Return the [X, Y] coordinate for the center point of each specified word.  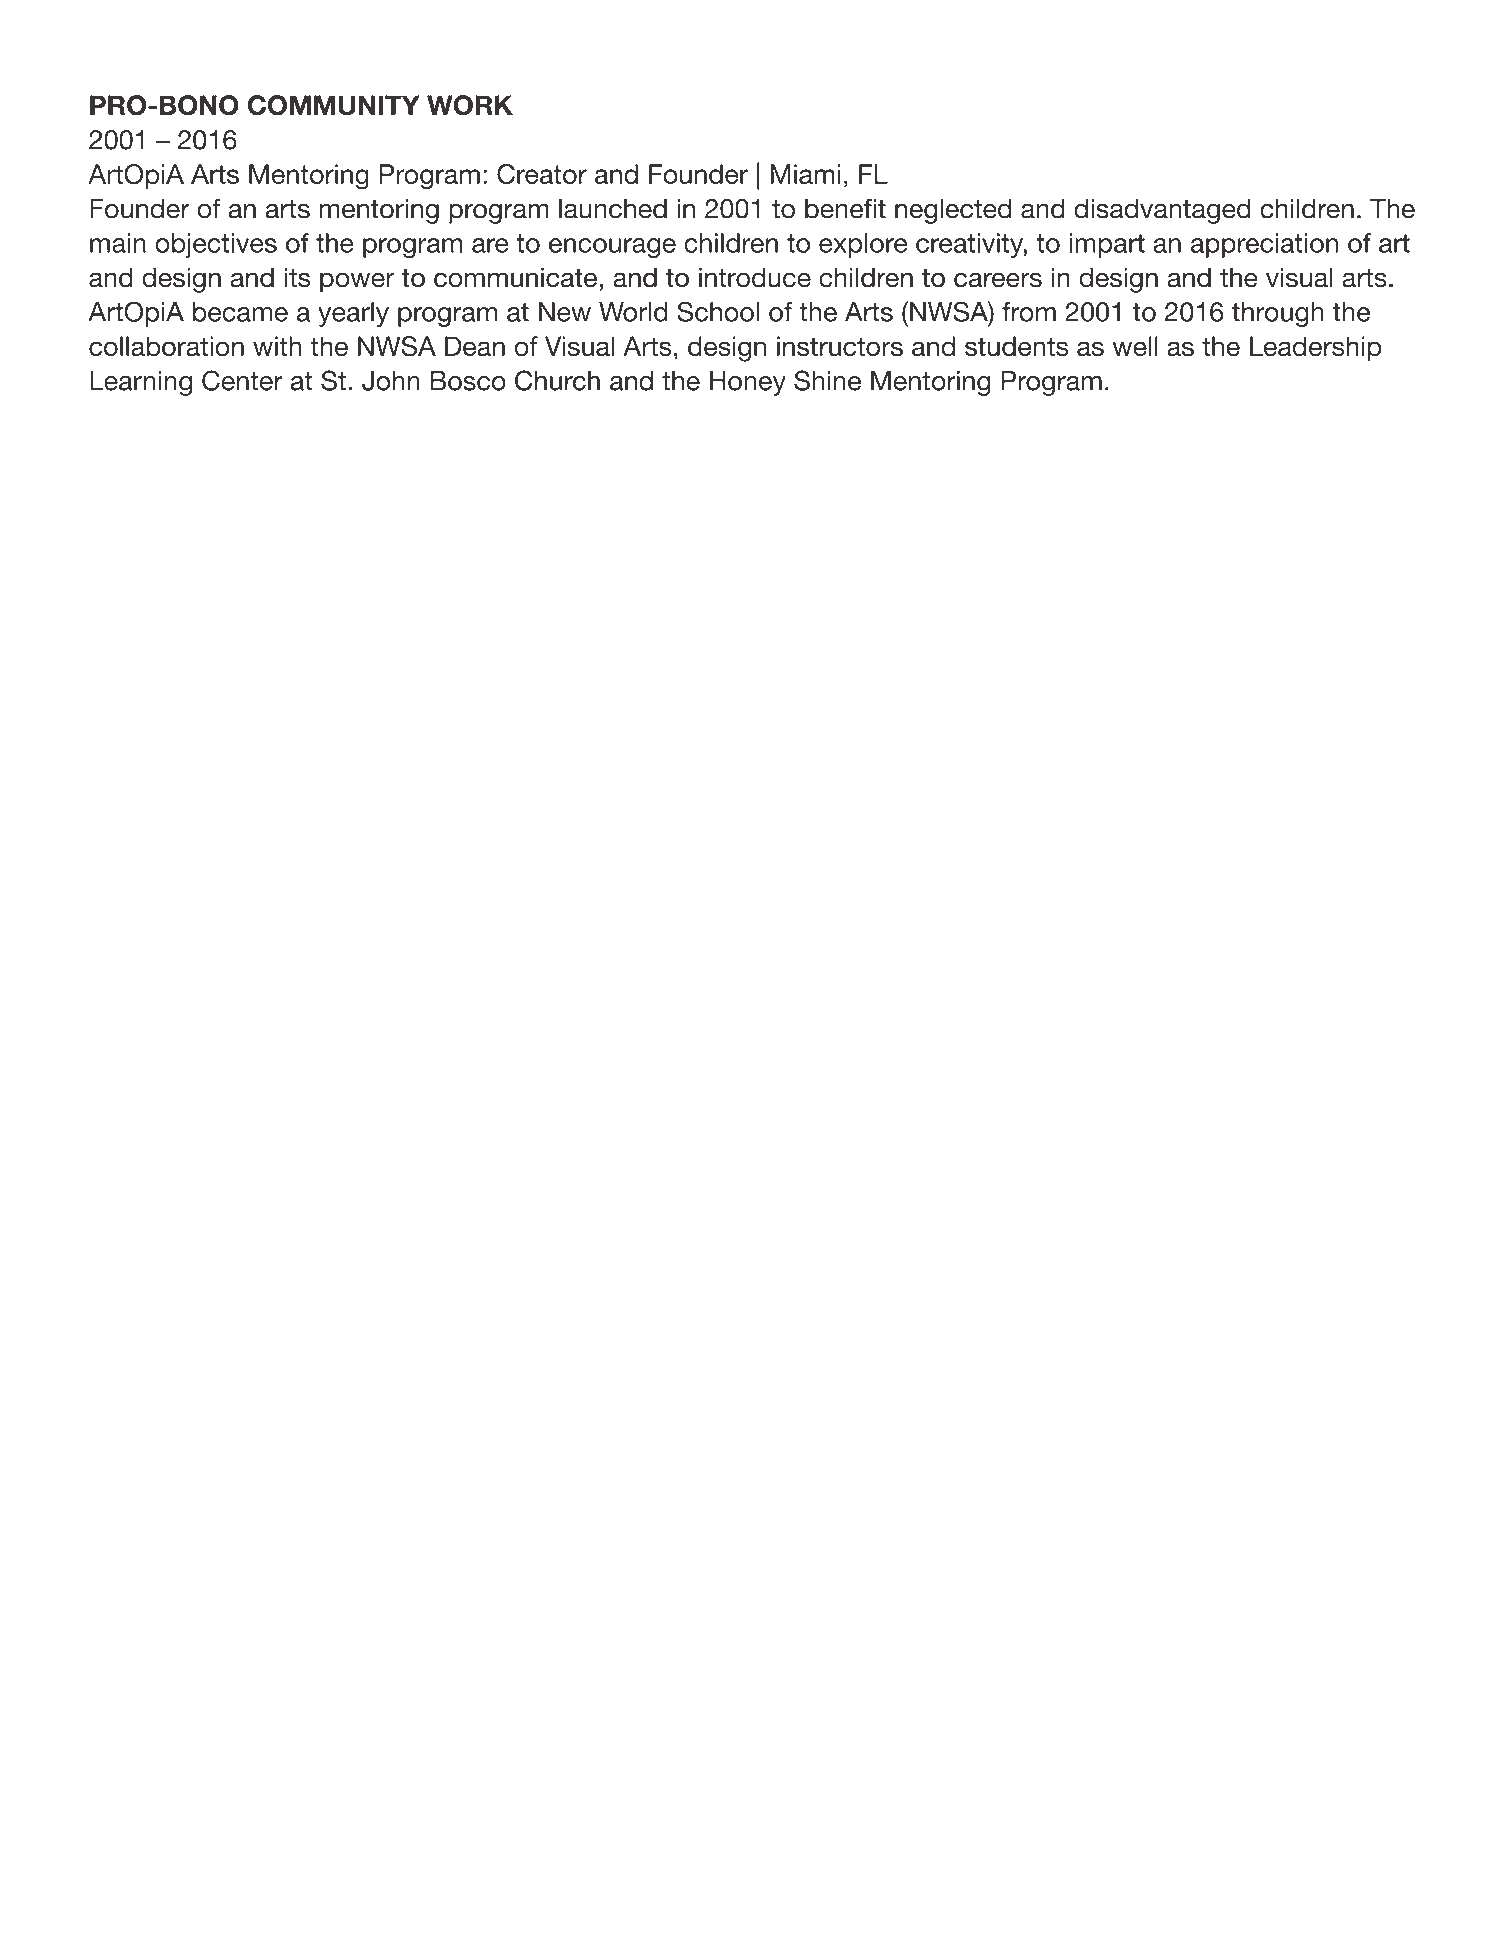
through [1278, 314]
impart [1107, 245]
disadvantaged [1162, 211]
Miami [806, 174]
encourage [612, 248]
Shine [827, 380]
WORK [470, 105]
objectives [216, 245]
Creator [542, 174]
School [718, 311]
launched [613, 208]
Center [242, 380]
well [1135, 346]
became [240, 312]
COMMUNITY [334, 105]
